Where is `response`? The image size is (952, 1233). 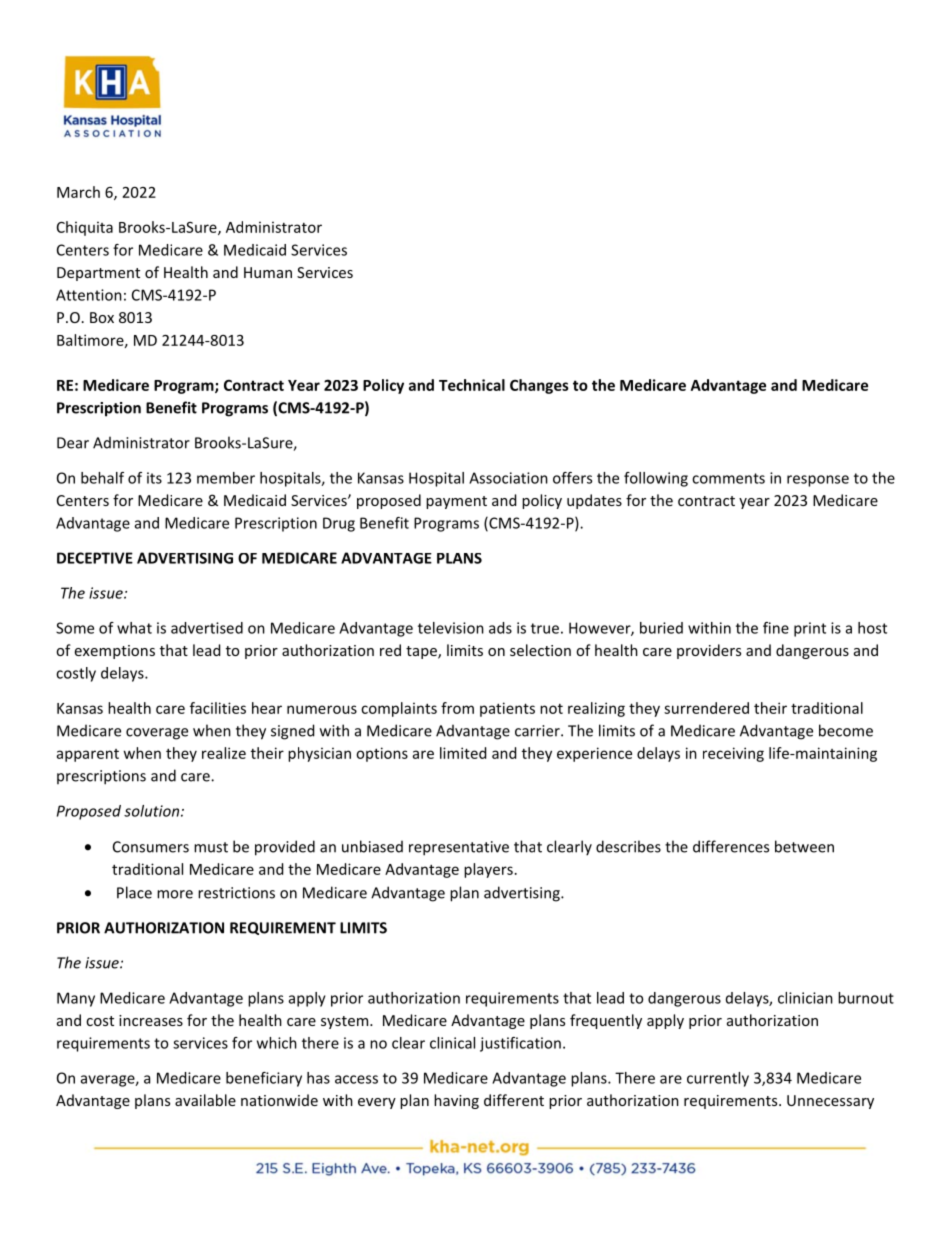 response is located at coordinates (818, 481).
